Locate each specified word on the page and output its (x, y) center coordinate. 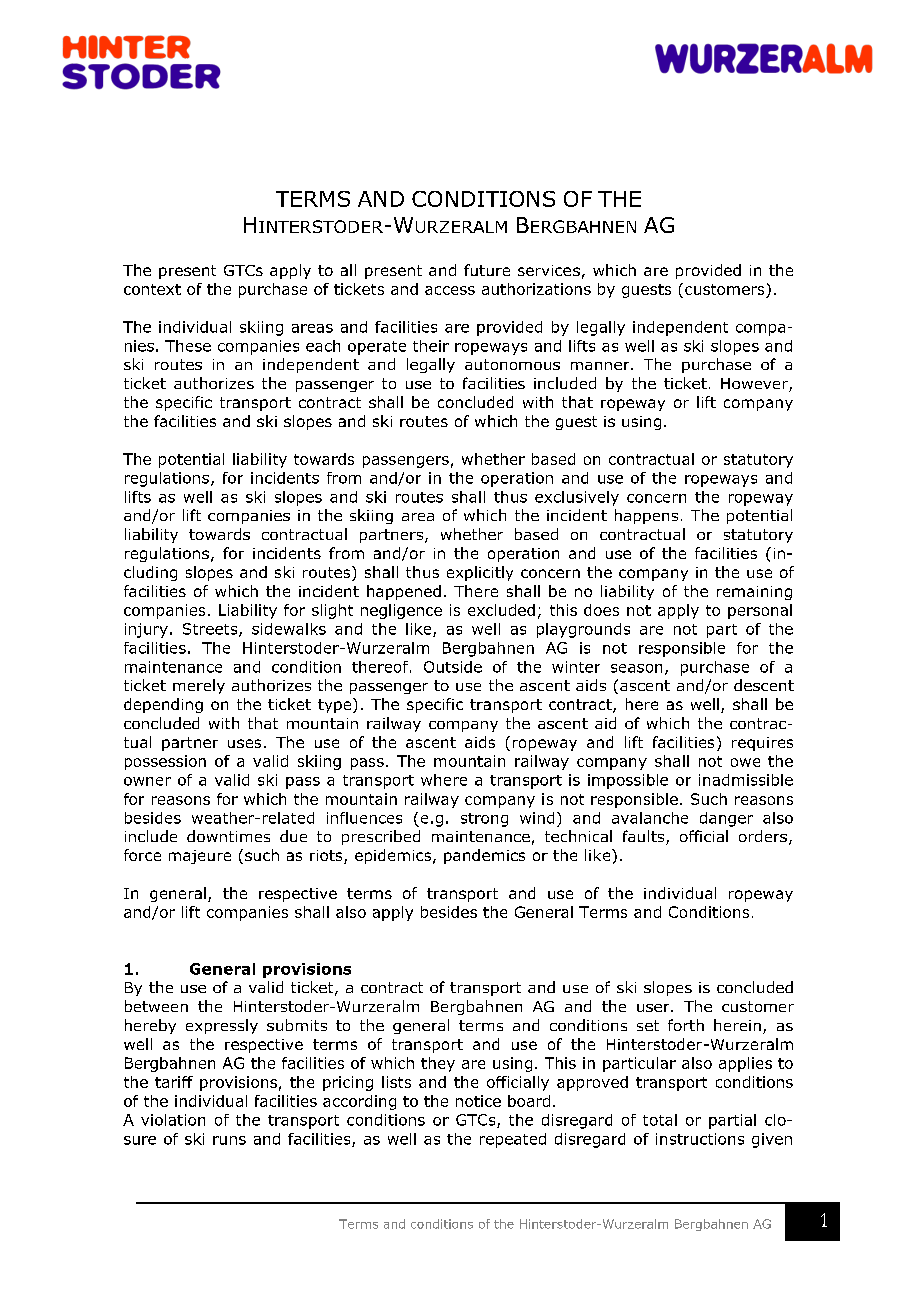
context (152, 289)
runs (229, 1140)
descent (764, 685)
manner (601, 366)
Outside (453, 667)
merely (199, 686)
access (450, 290)
